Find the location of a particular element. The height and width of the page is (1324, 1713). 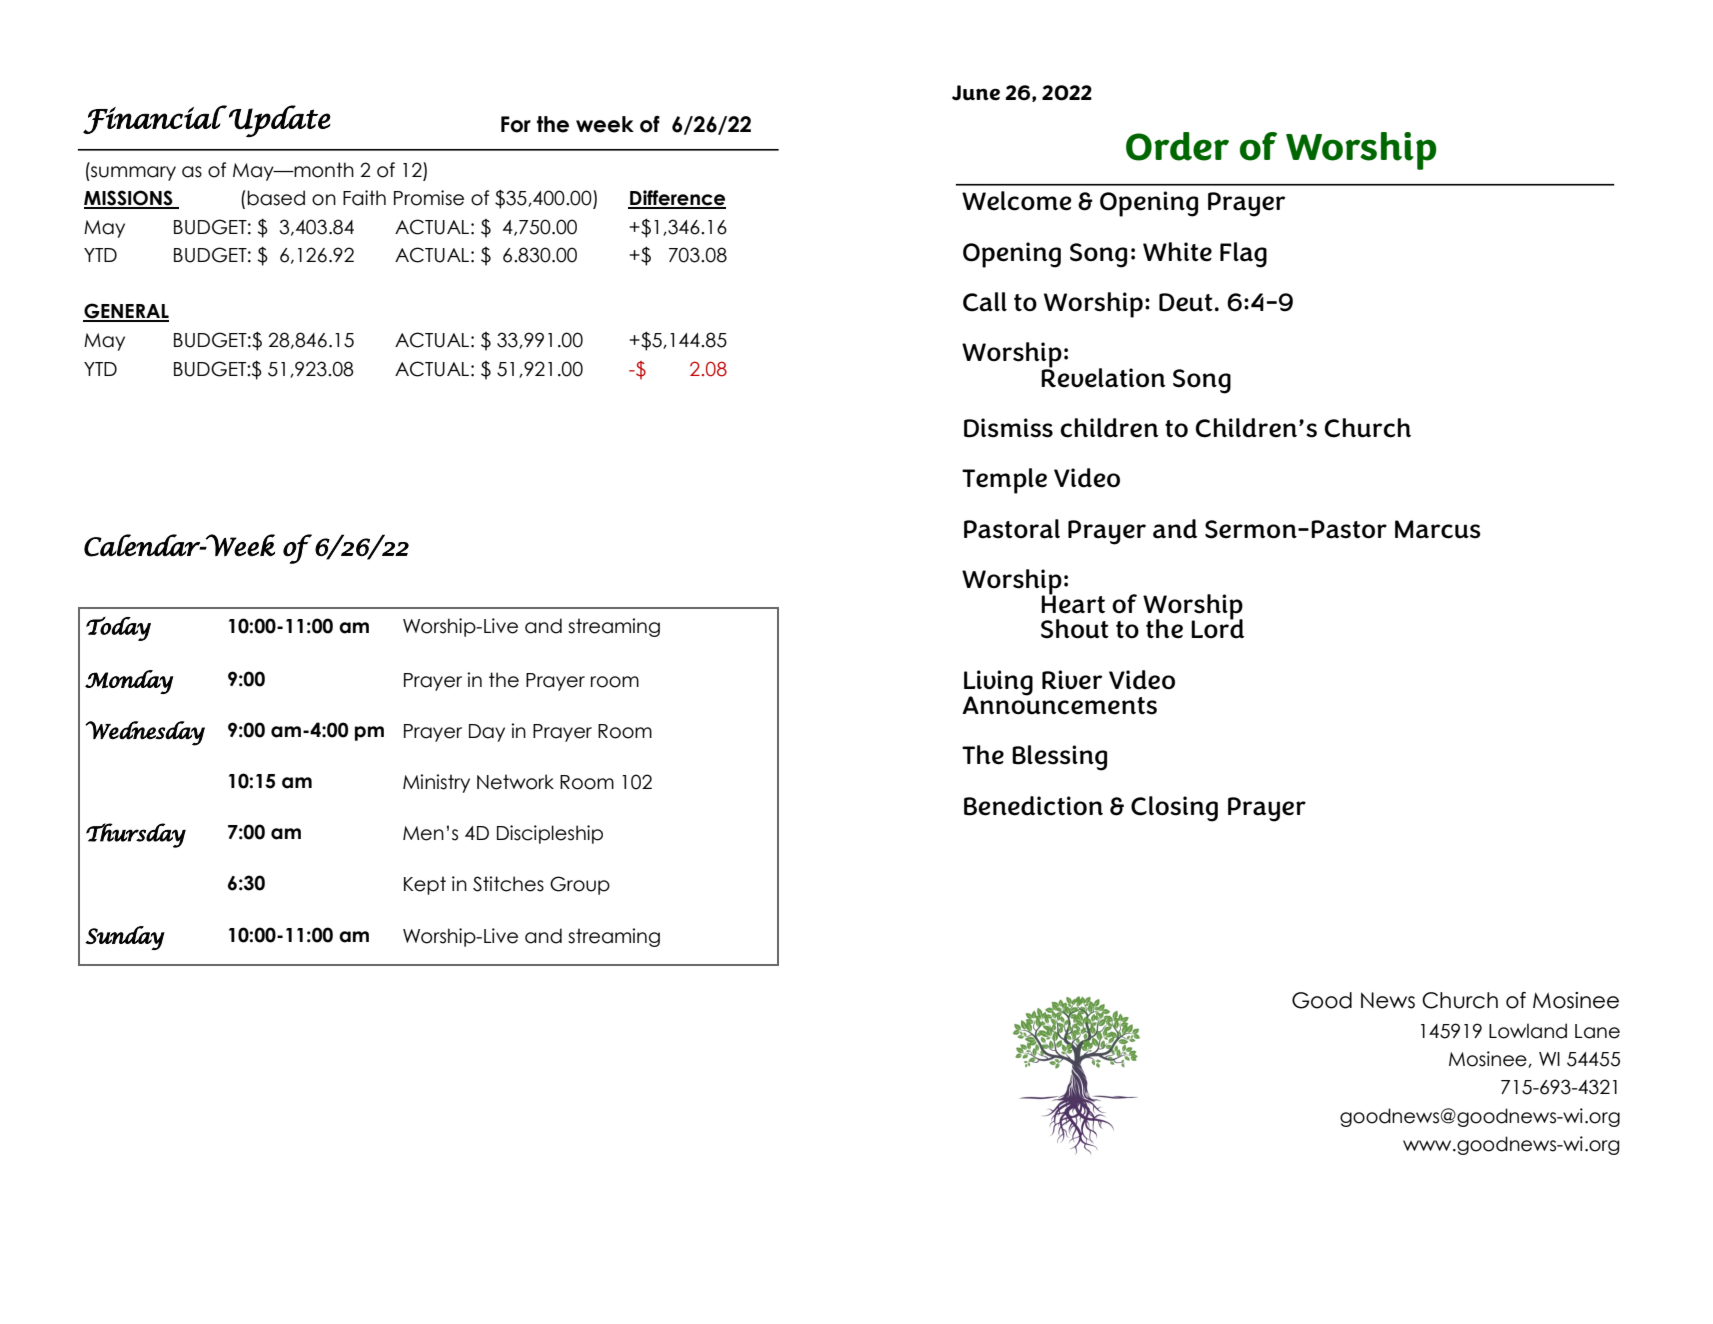

Sunday is located at coordinates (125, 938).
